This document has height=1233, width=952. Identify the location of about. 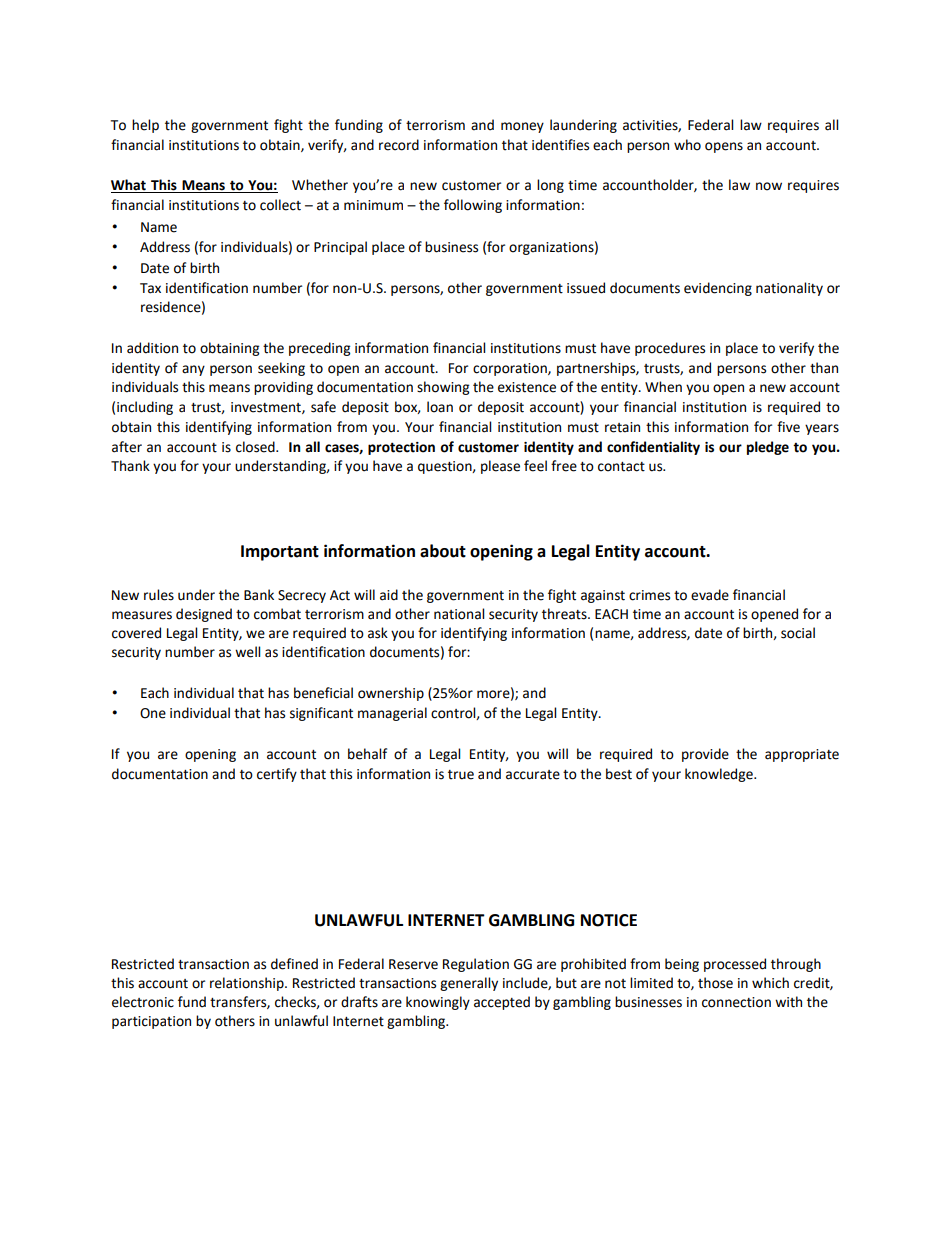
(443, 551).
